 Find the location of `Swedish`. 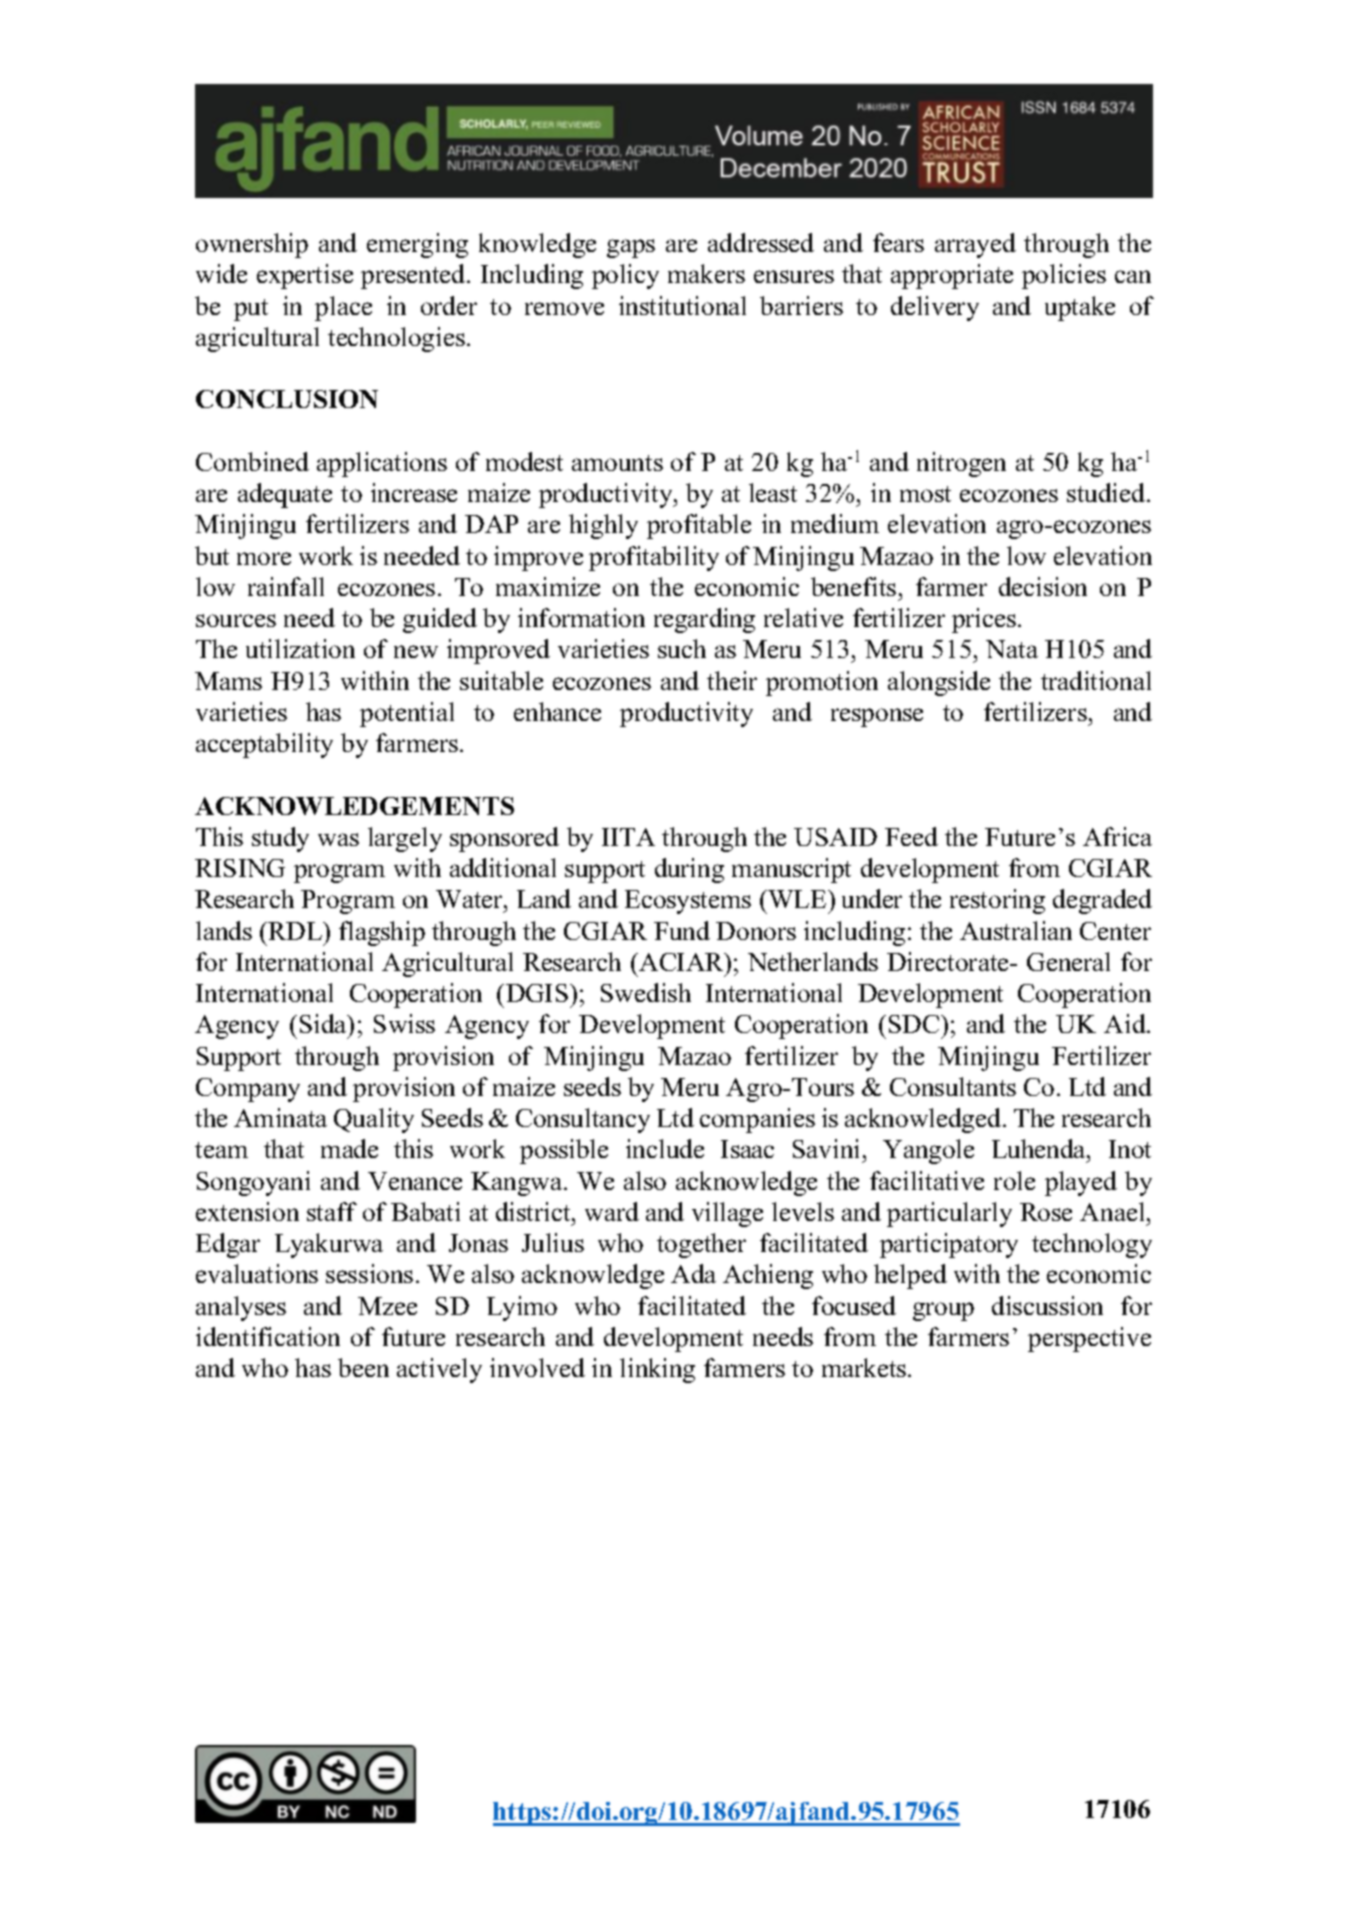

Swedish is located at coordinates (646, 992).
